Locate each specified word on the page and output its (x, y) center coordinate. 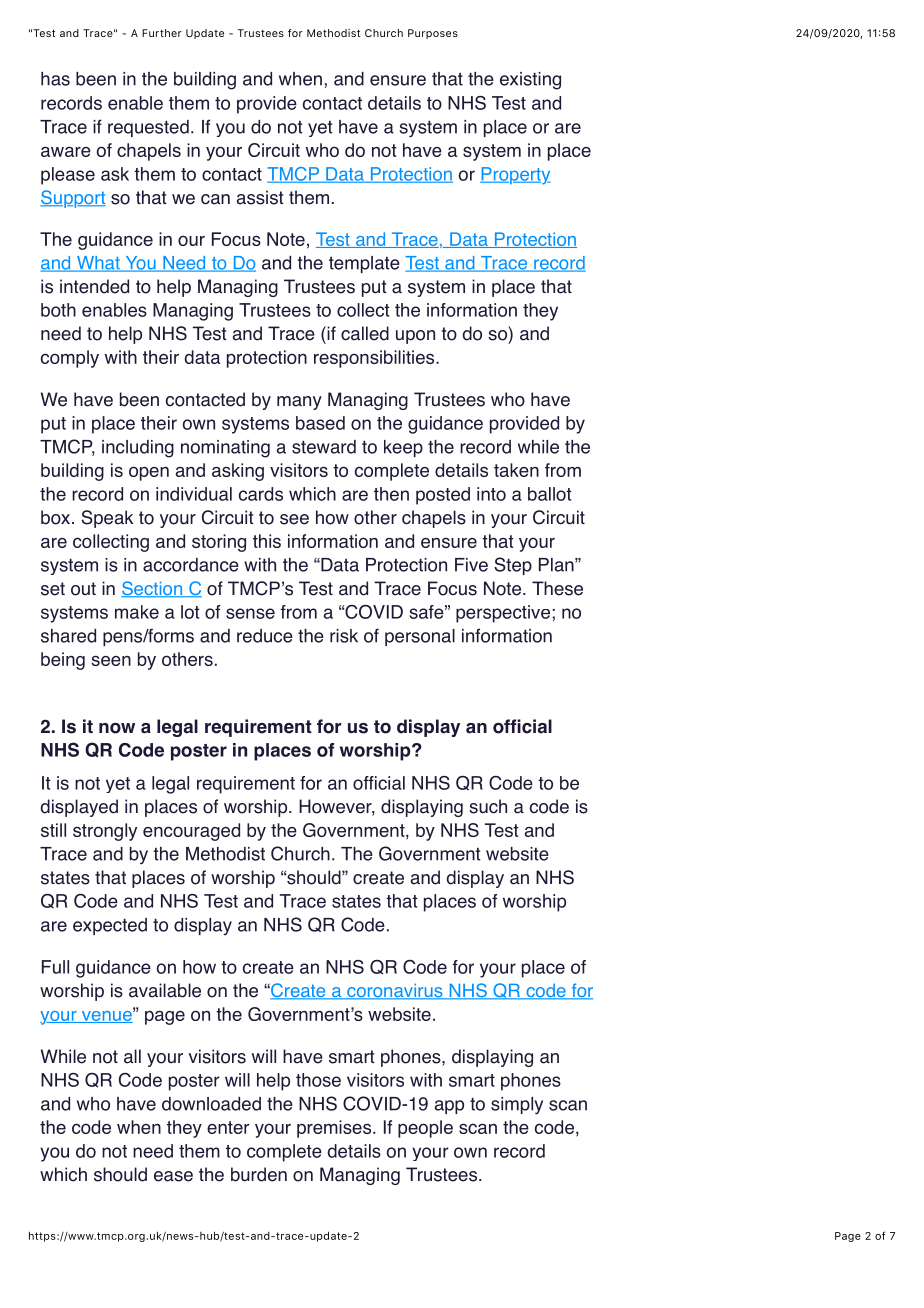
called (365, 333)
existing (530, 81)
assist (260, 197)
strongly (105, 832)
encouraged (191, 832)
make (137, 612)
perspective (503, 614)
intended (94, 286)
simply (517, 1105)
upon (415, 337)
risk (344, 636)
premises (335, 1129)
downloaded (211, 1104)
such (488, 806)
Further (162, 33)
